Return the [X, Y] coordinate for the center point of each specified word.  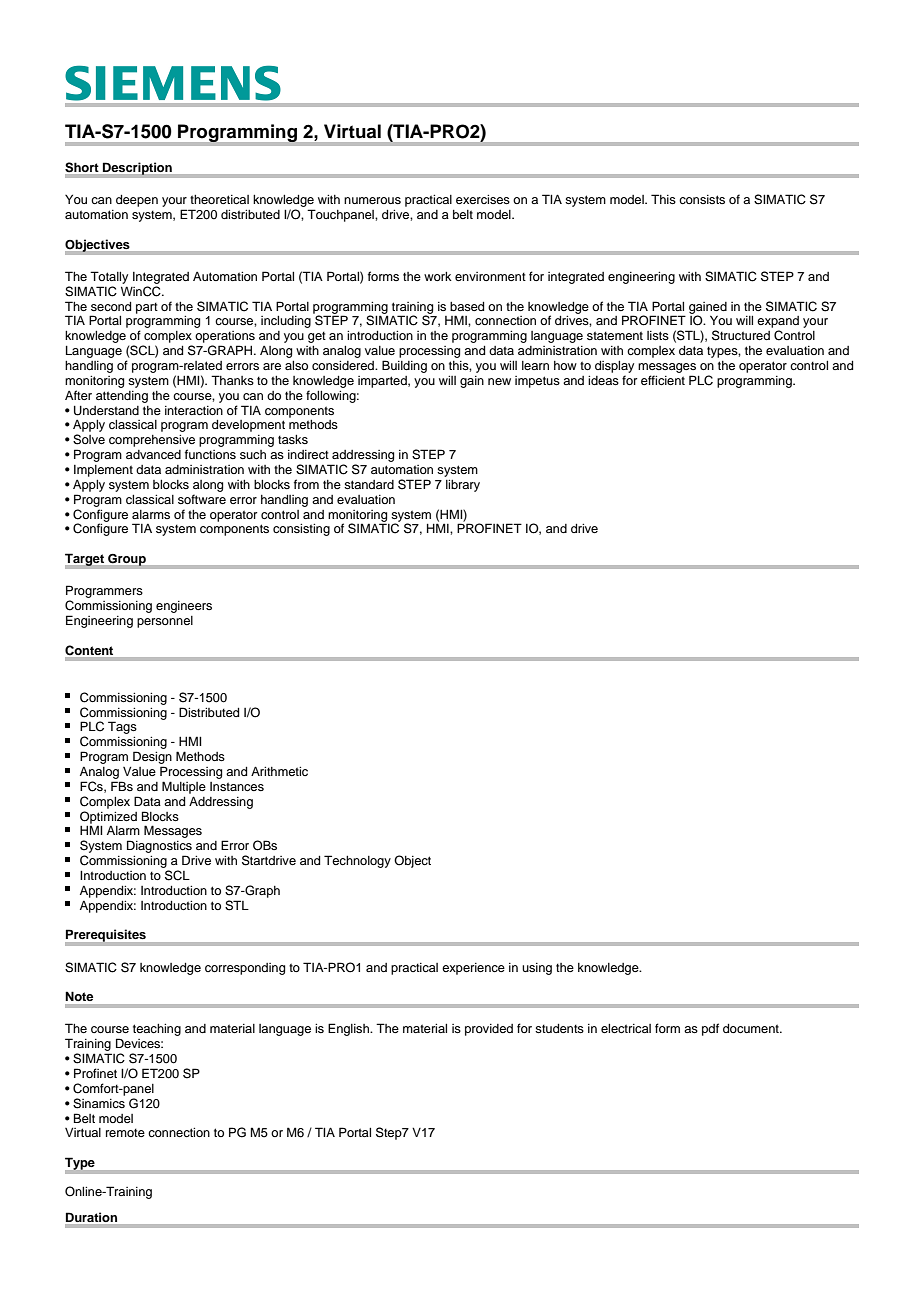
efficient [663, 380]
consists [702, 199]
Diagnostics [159, 848]
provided [489, 1030]
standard [369, 484]
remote [125, 1132]
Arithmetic [279, 771]
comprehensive [152, 441]
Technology [357, 861]
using [537, 969]
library [463, 486]
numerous [372, 200]
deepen [137, 201]
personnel [165, 622]
